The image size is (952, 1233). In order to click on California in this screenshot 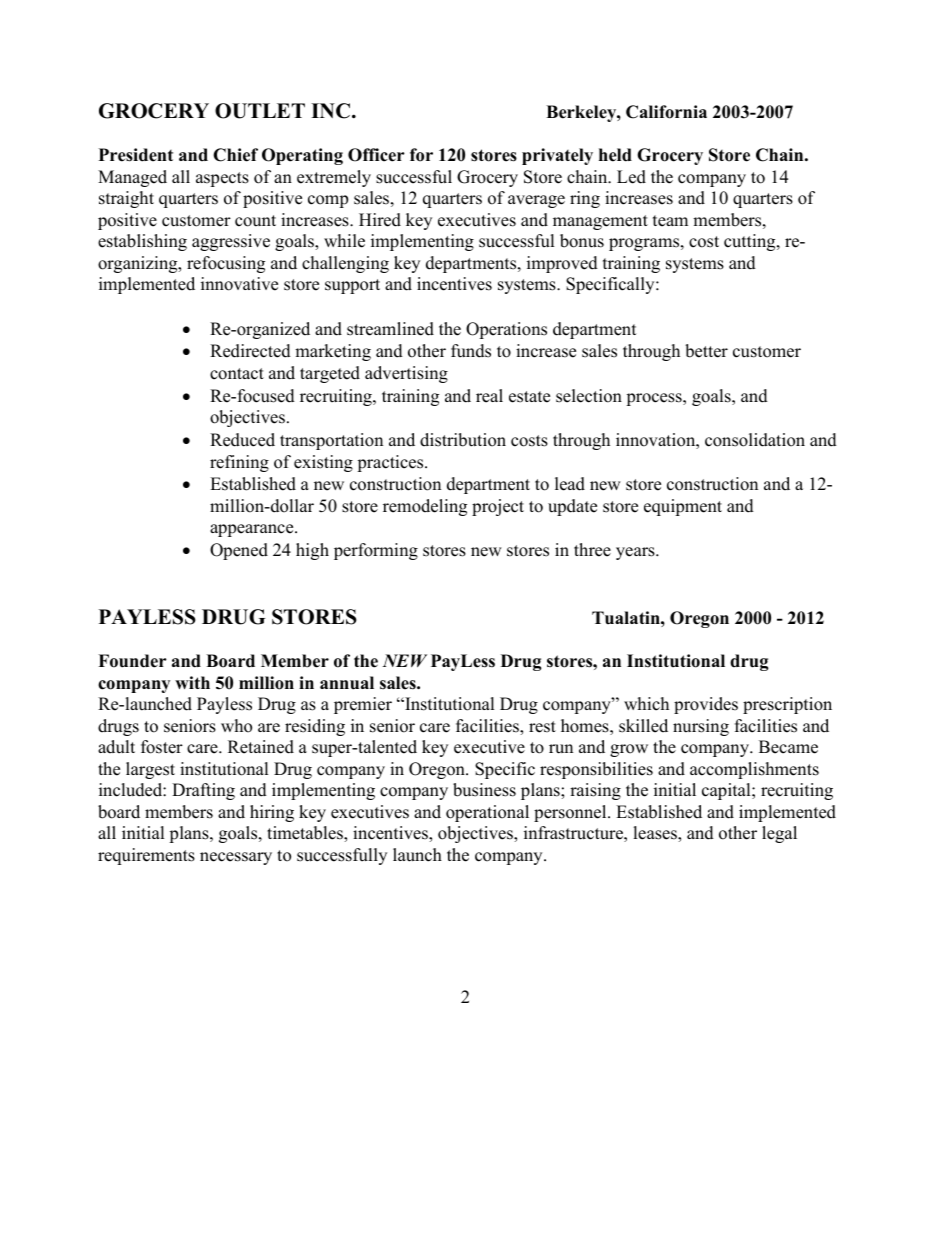, I will do `click(666, 112)`.
